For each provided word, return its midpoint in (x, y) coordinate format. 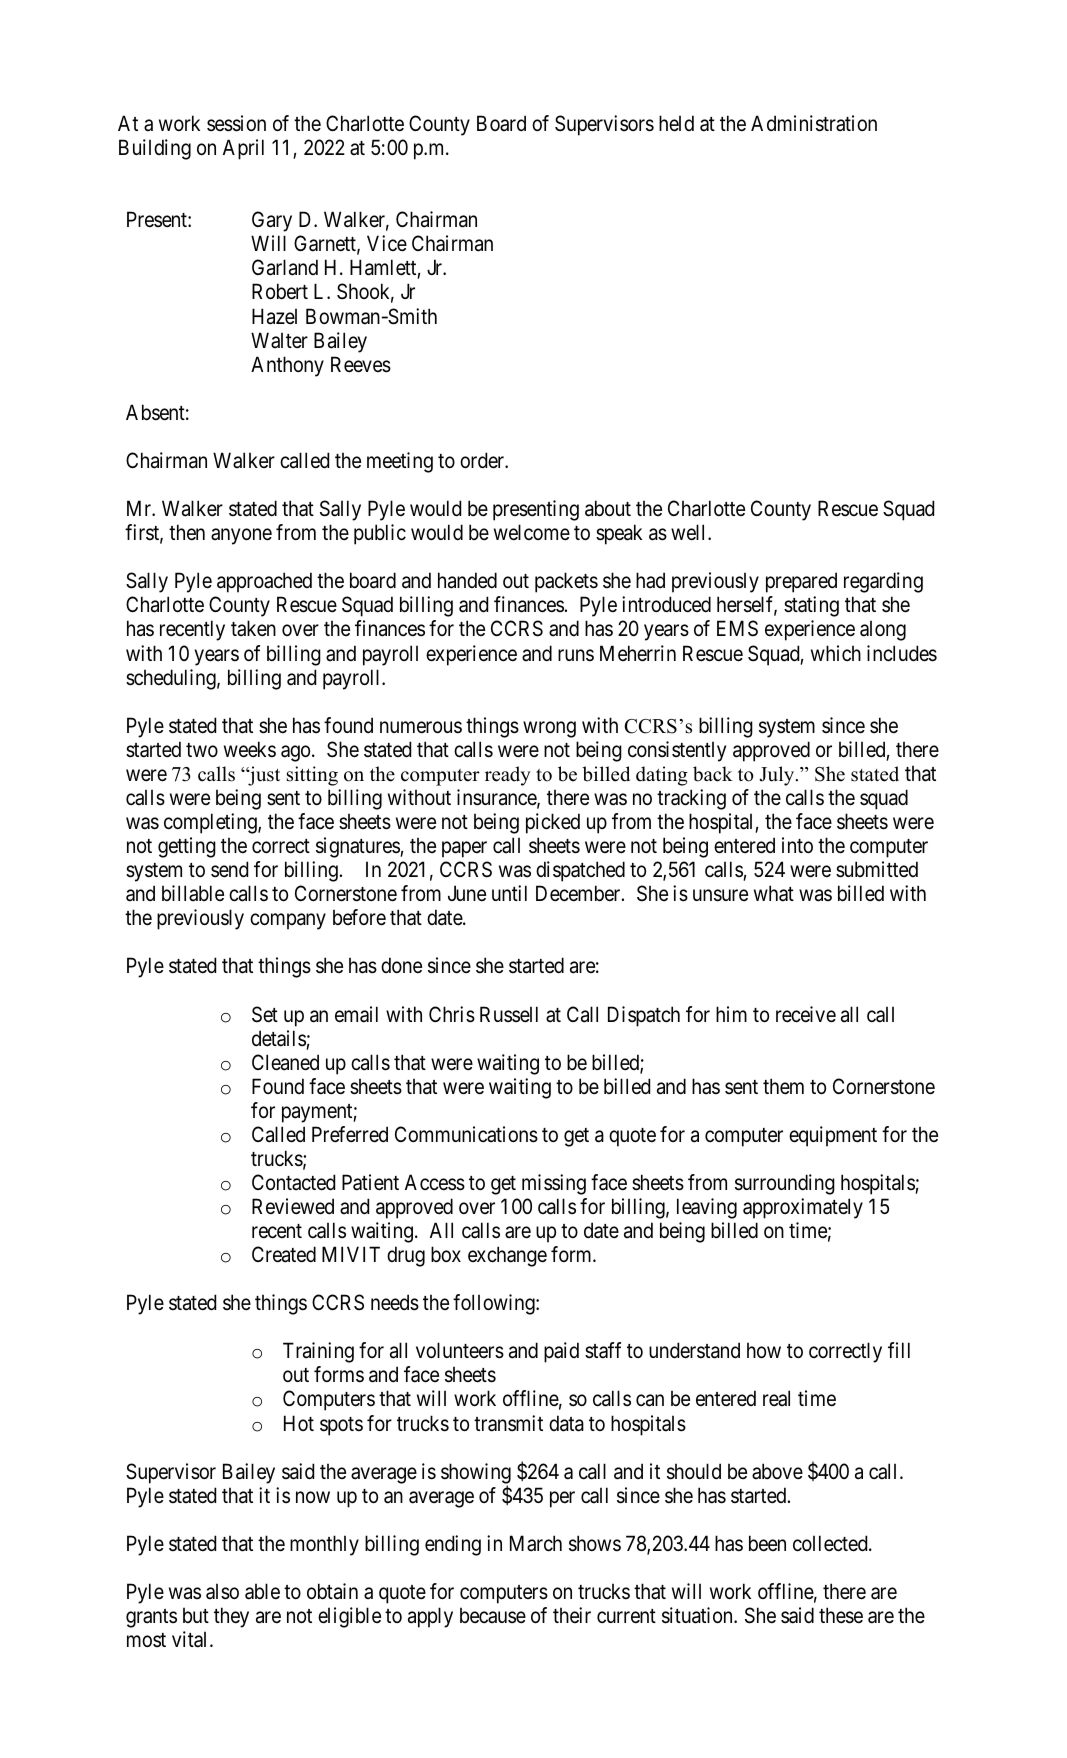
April (243, 149)
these (841, 1615)
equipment (833, 1136)
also (222, 1592)
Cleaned (285, 1062)
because (493, 1616)
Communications (466, 1134)
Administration (814, 123)
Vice (387, 243)
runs (576, 655)
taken (253, 628)
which (836, 653)
